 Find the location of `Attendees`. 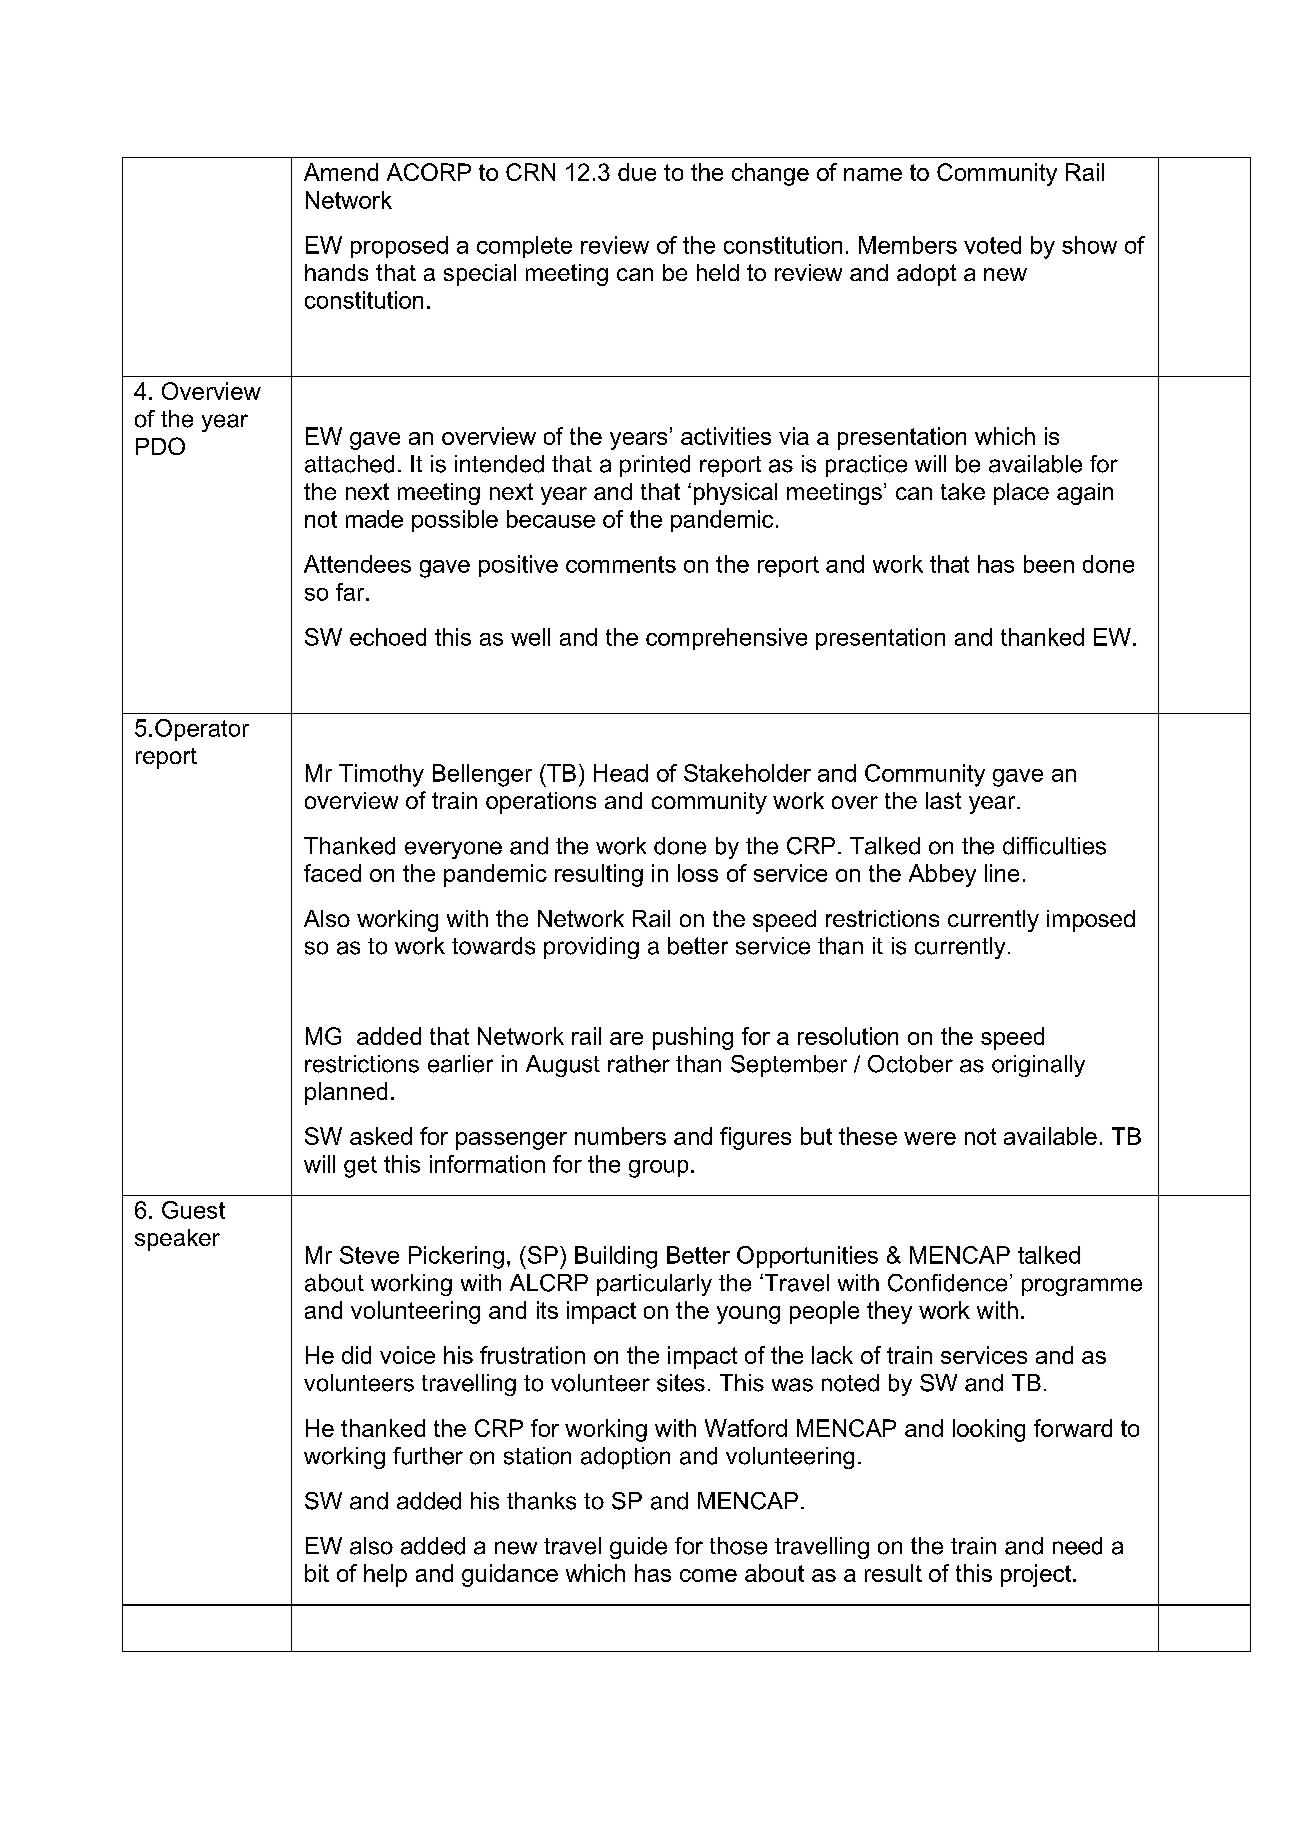

Attendees is located at coordinates (357, 564).
